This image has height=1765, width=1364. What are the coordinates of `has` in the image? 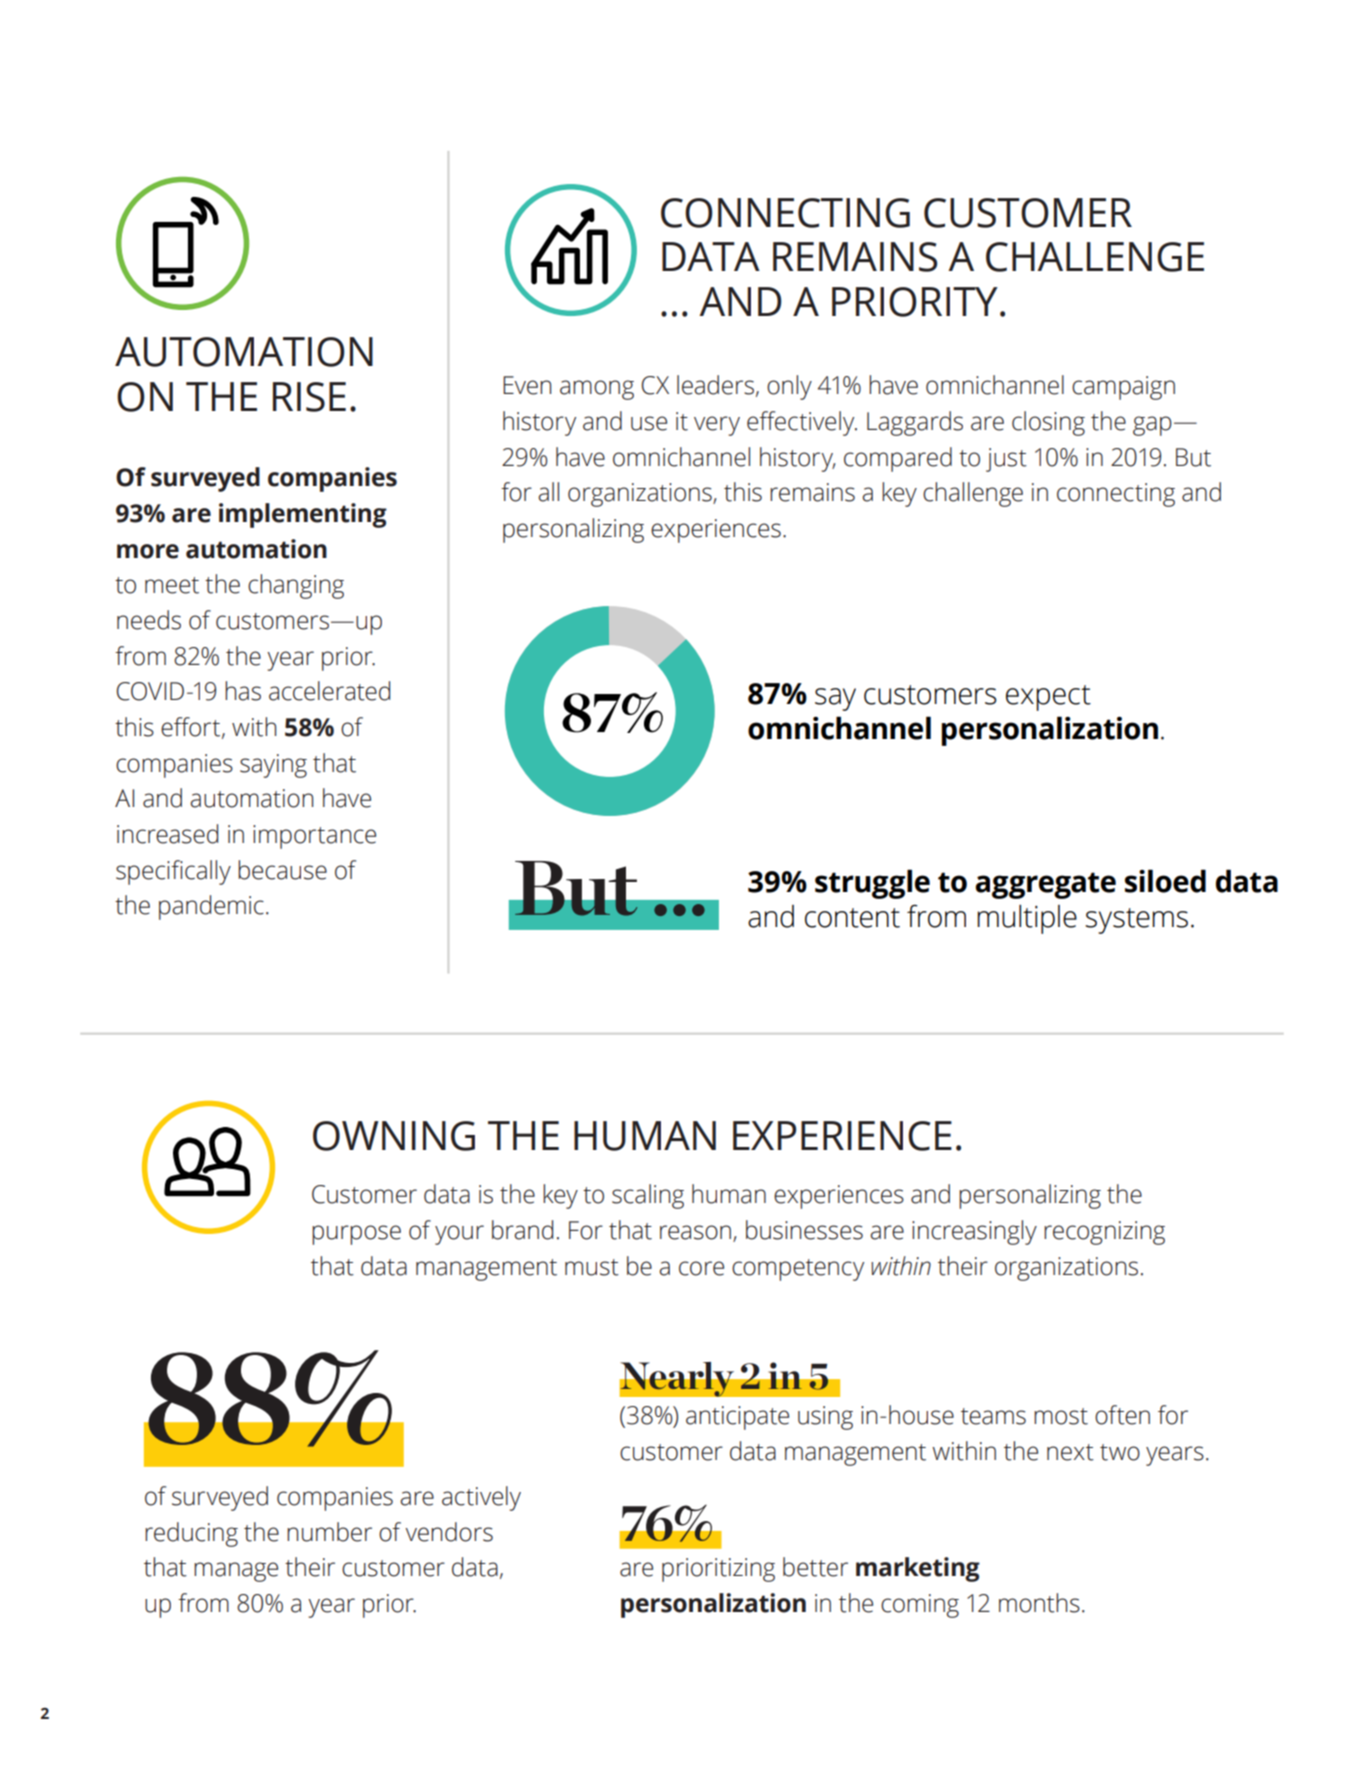 It's located at (243, 691).
